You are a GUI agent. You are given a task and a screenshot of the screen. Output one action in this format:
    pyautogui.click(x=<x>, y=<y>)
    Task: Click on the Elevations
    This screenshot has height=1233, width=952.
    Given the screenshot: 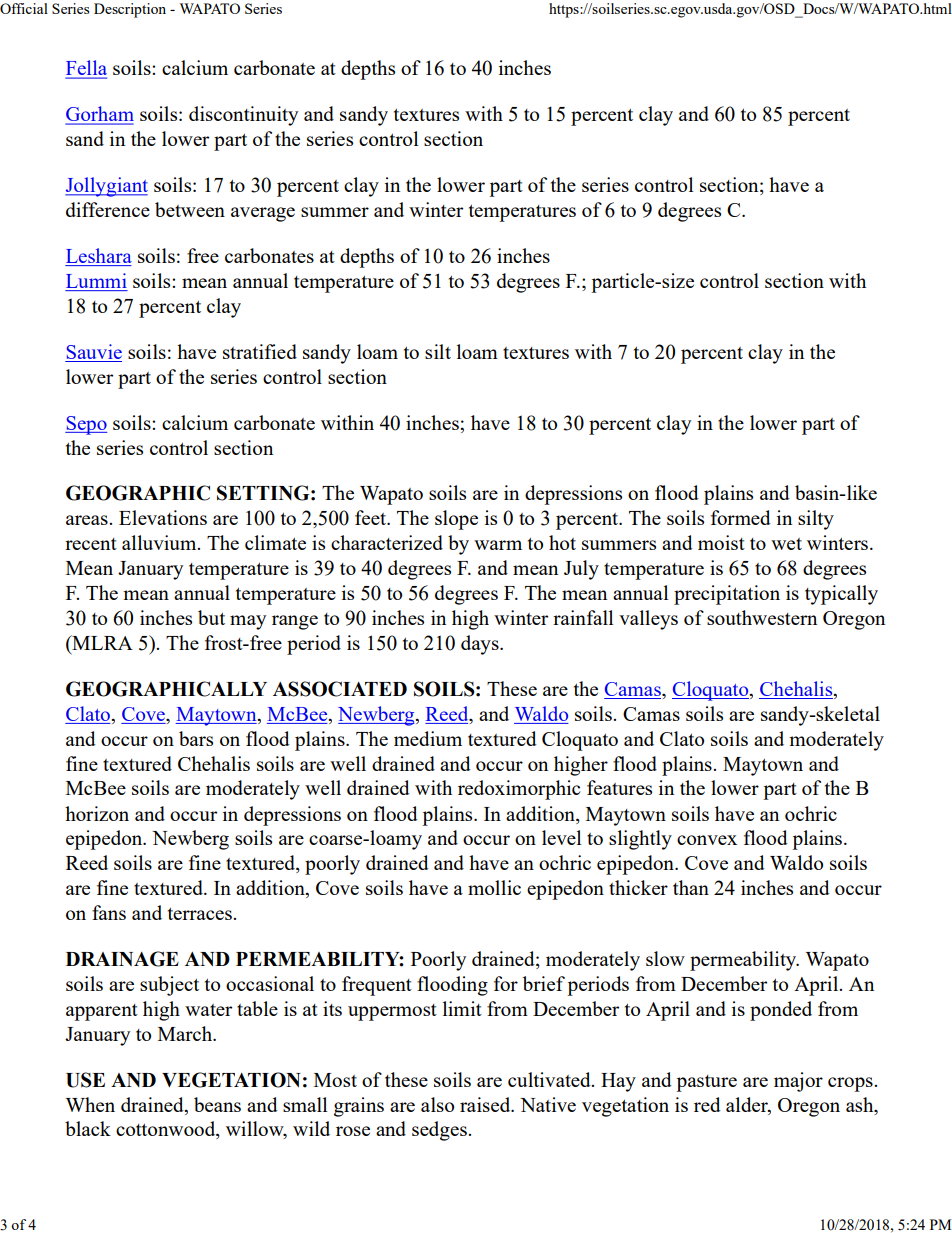 What is the action you would take?
    pyautogui.click(x=163, y=517)
